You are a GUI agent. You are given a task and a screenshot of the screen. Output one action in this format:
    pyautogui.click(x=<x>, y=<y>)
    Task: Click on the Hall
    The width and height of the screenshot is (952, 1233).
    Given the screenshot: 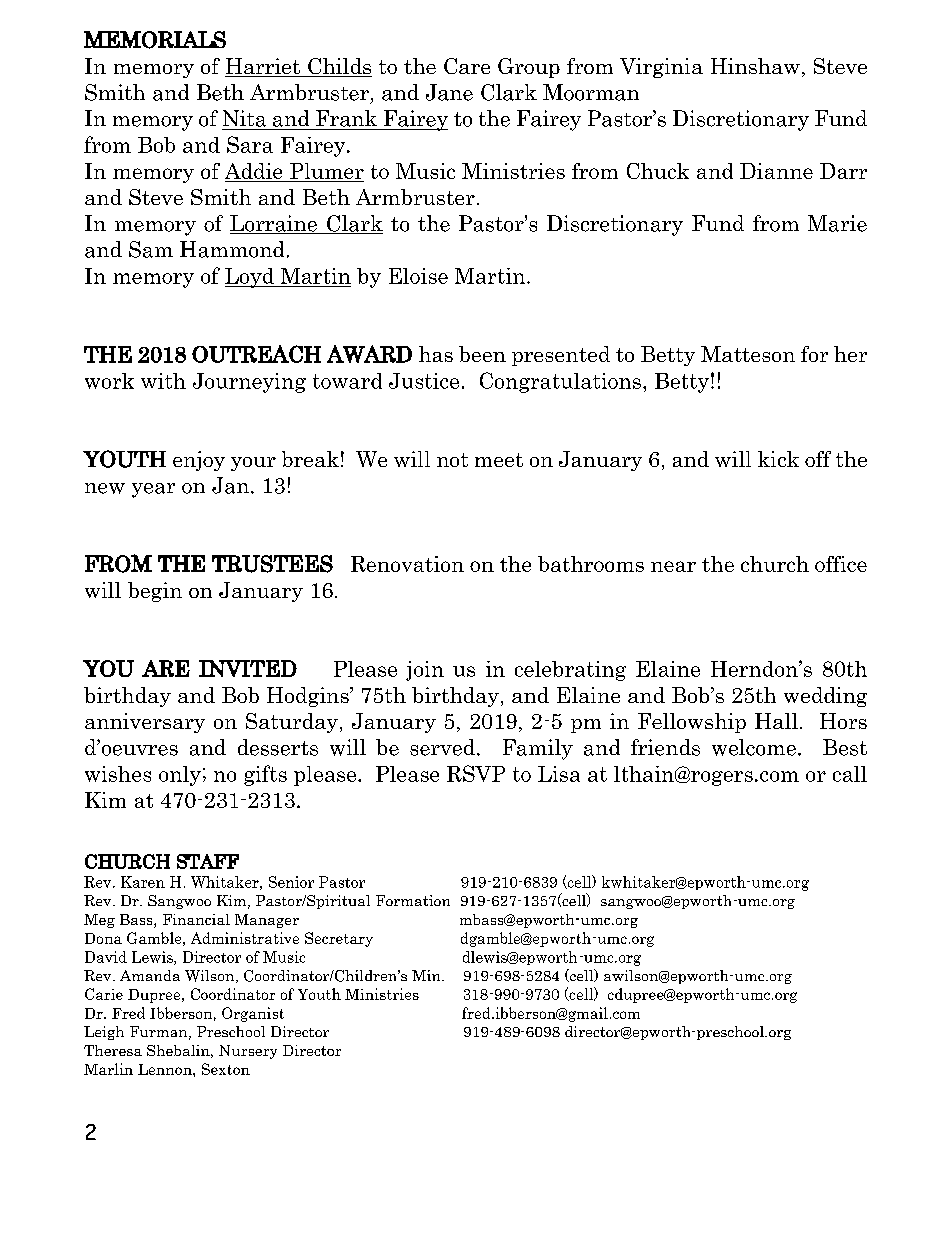 What is the action you would take?
    pyautogui.click(x=776, y=721)
